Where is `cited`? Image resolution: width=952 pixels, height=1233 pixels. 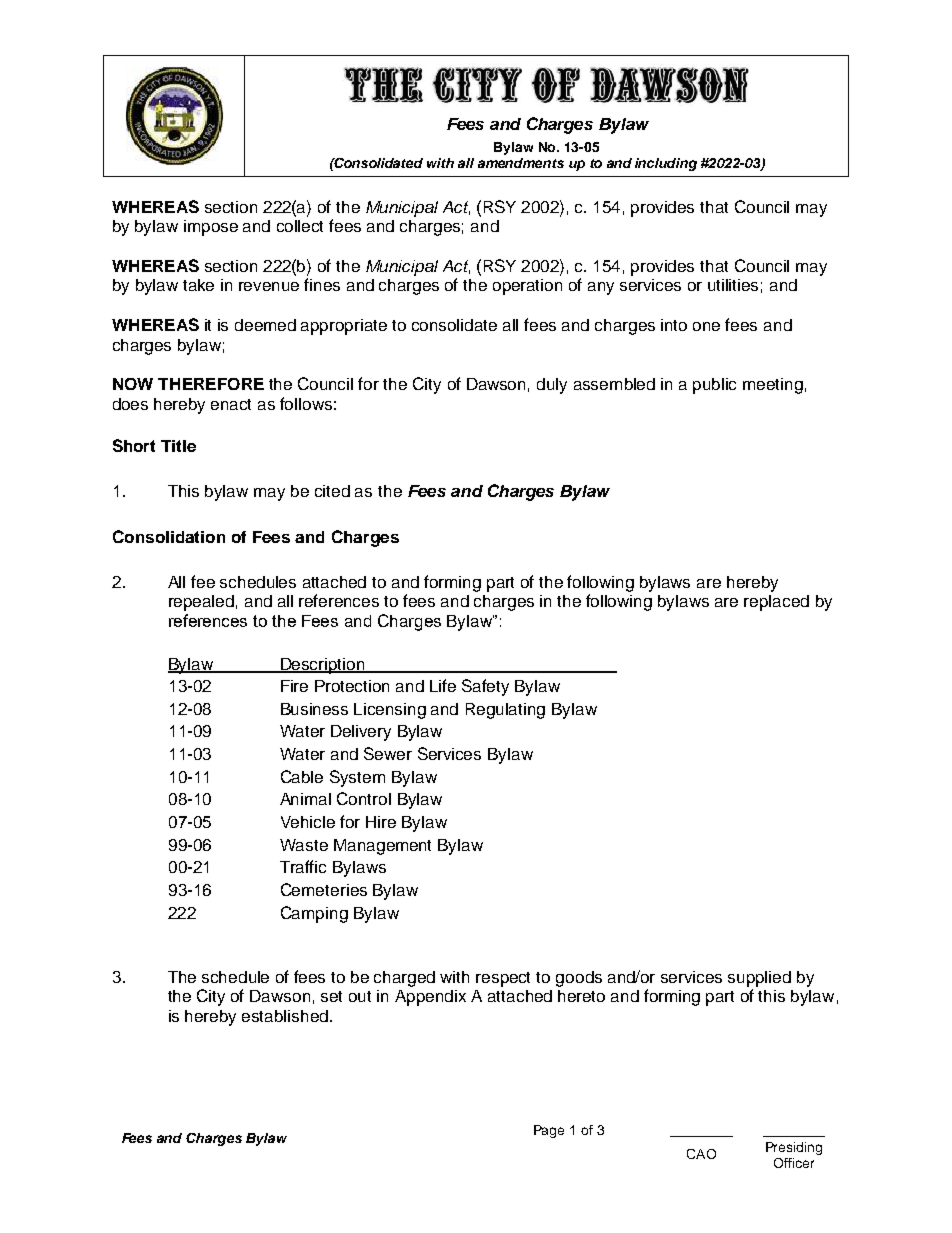 cited is located at coordinates (332, 491).
